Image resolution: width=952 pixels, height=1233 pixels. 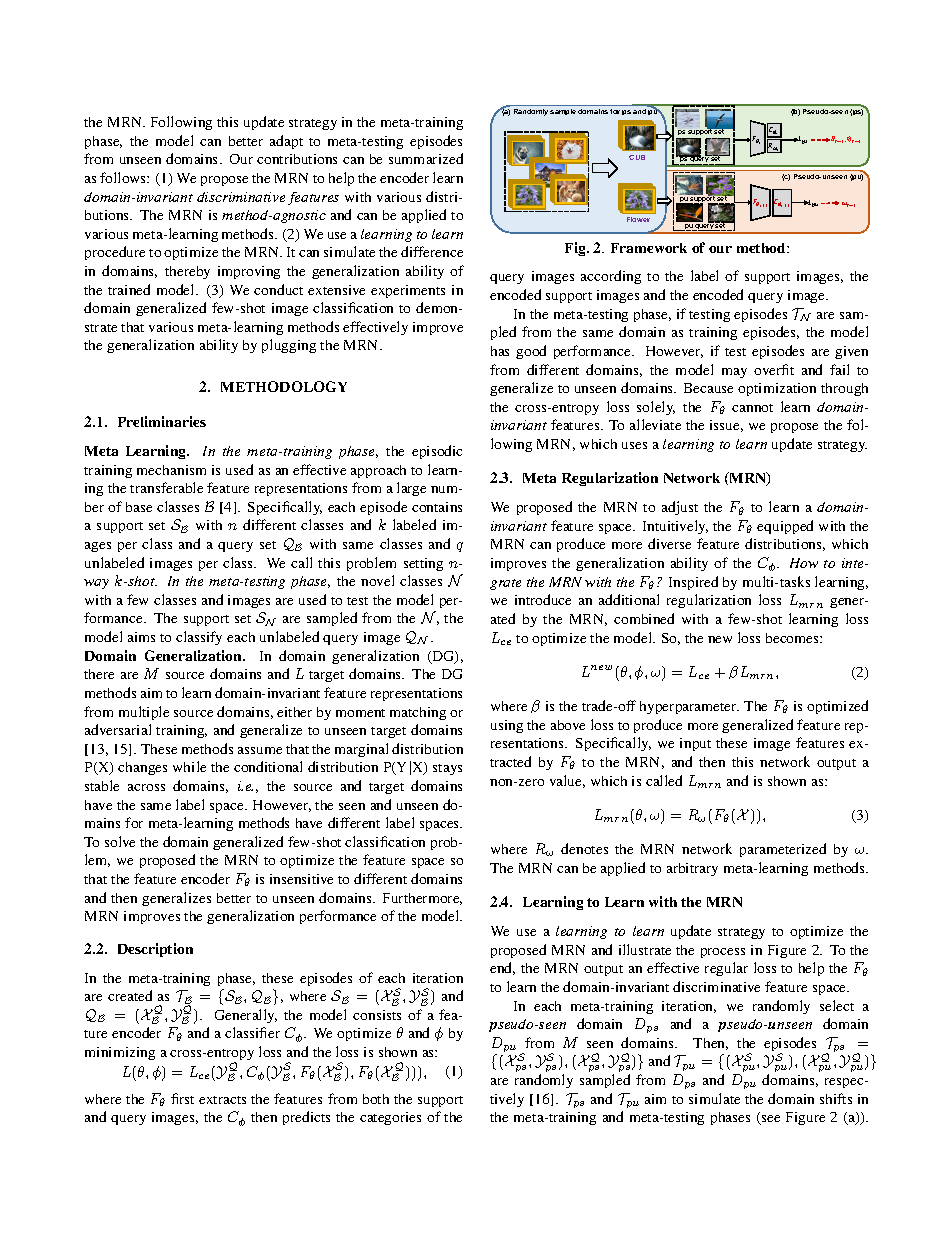 What do you see at coordinates (426, 158) in the screenshot?
I see `summarized` at bounding box center [426, 158].
